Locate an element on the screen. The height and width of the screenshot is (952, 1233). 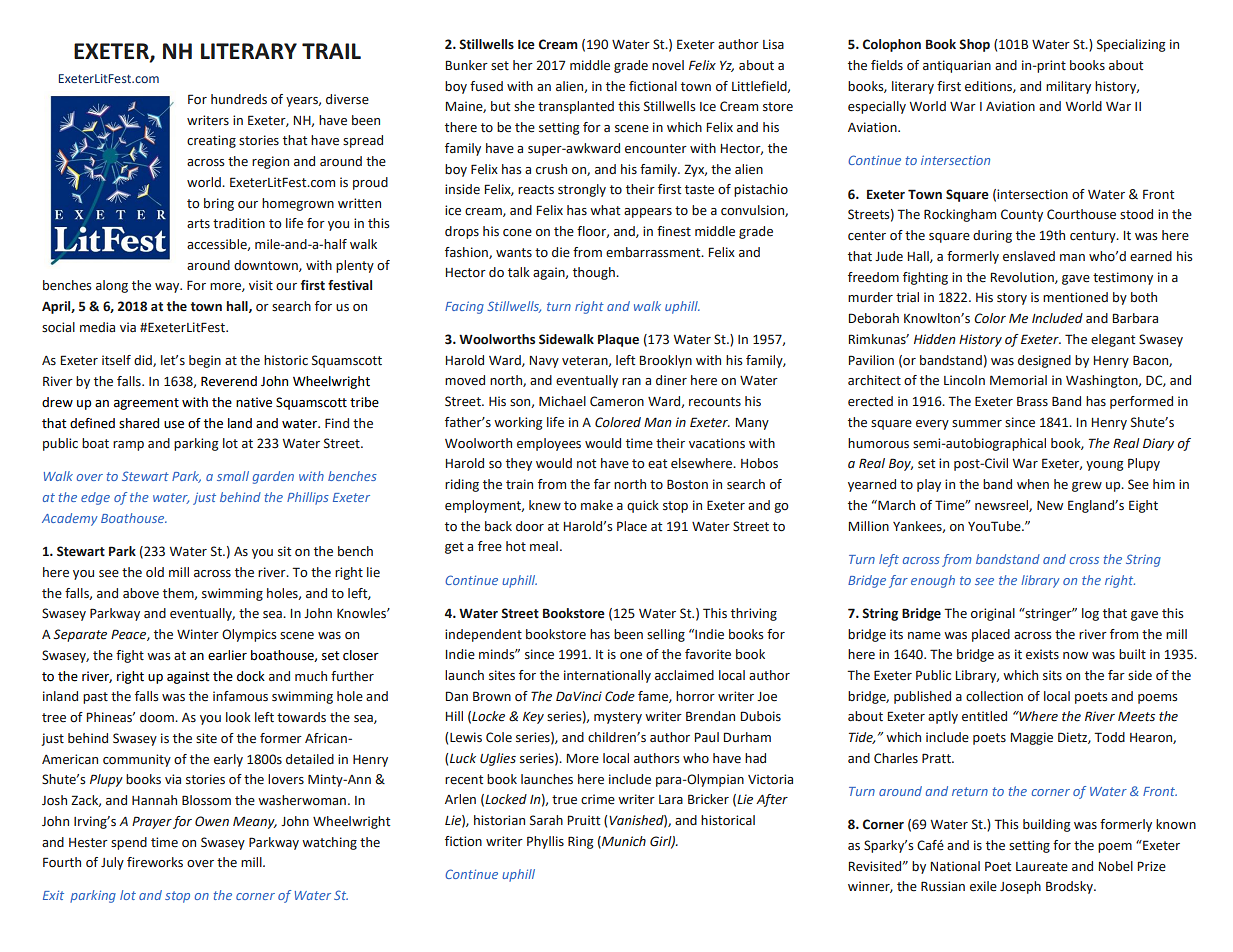
Laureate is located at coordinates (1042, 867).
